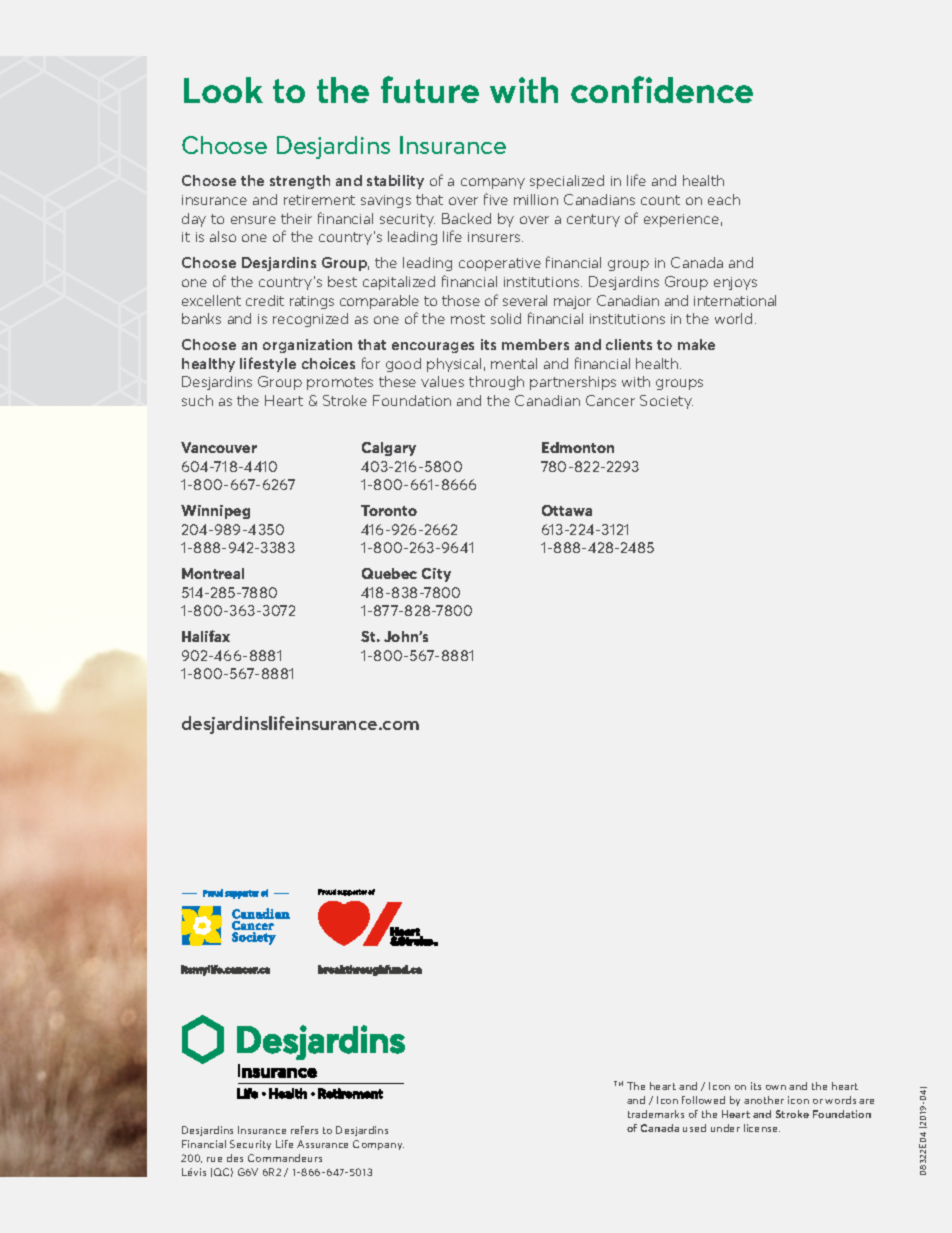 The image size is (952, 1233). What do you see at coordinates (223, 90) in the image?
I see `Look` at bounding box center [223, 90].
